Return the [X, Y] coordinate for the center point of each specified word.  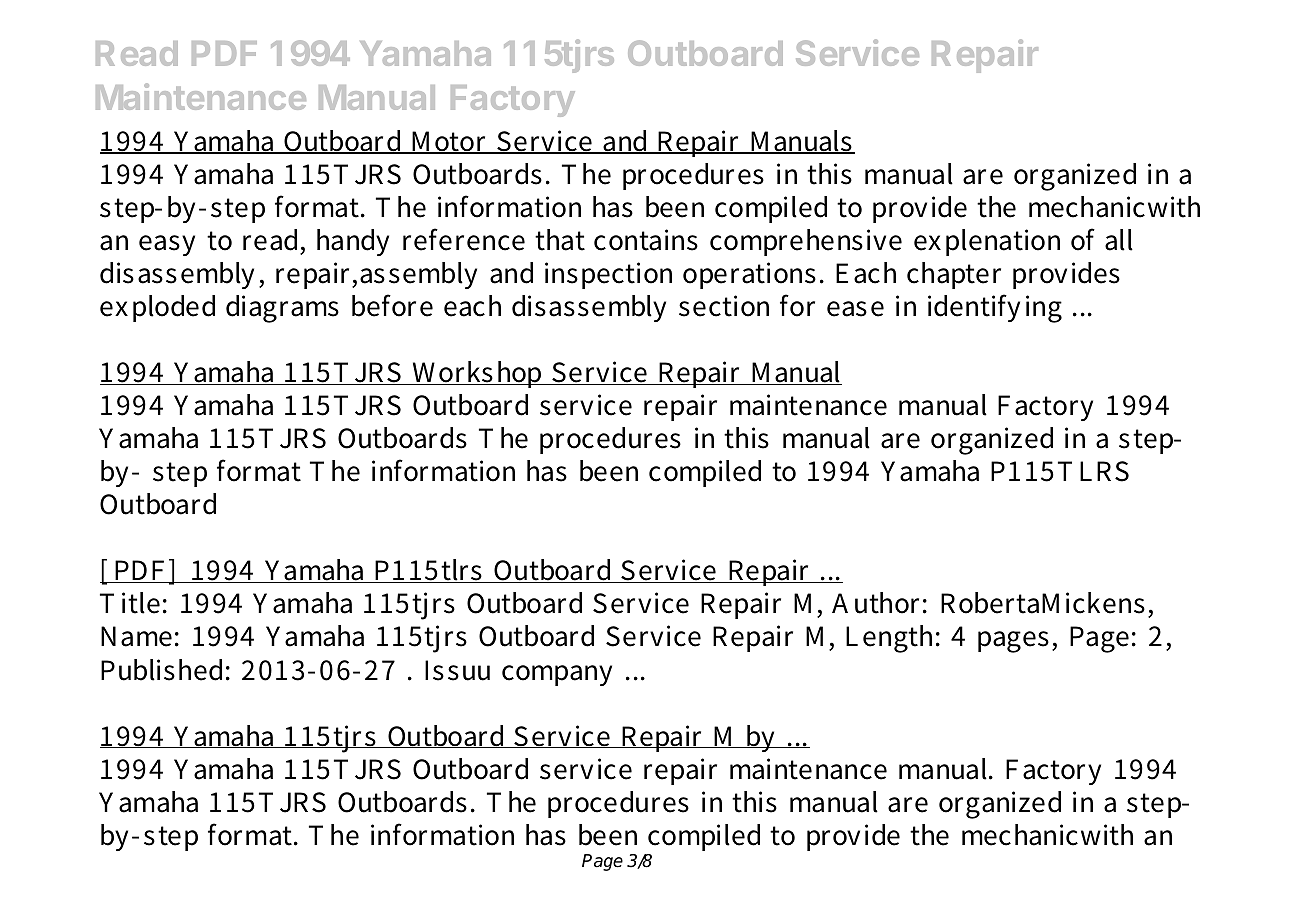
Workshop [477, 374]
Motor [449, 142]
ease [855, 309]
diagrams [282, 309]
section [724, 306]
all [1119, 240]
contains [646, 240]
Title [130, 603]
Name [136, 636]
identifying [995, 308]
